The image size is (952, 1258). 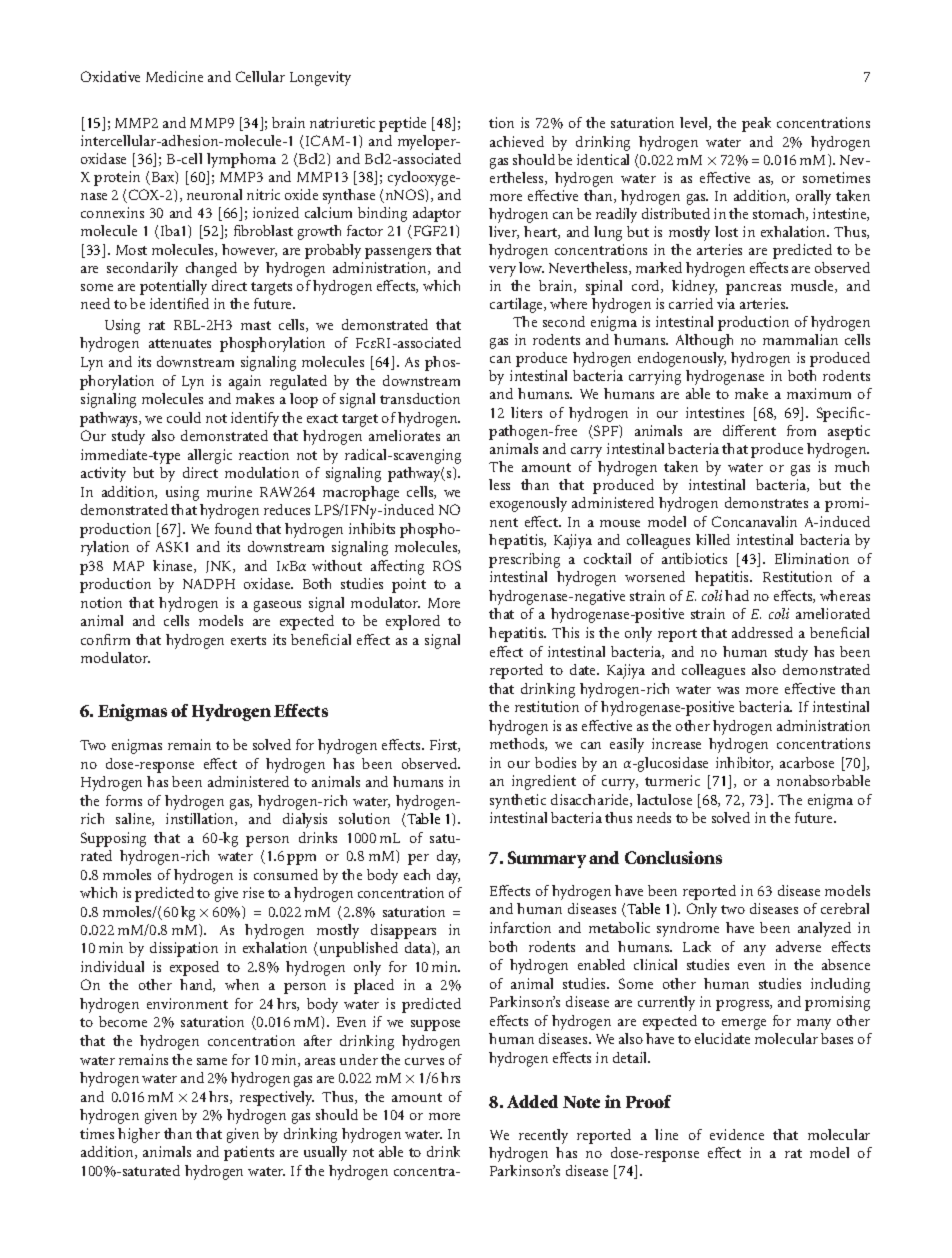 I want to click on higher, so click(x=139, y=1135).
